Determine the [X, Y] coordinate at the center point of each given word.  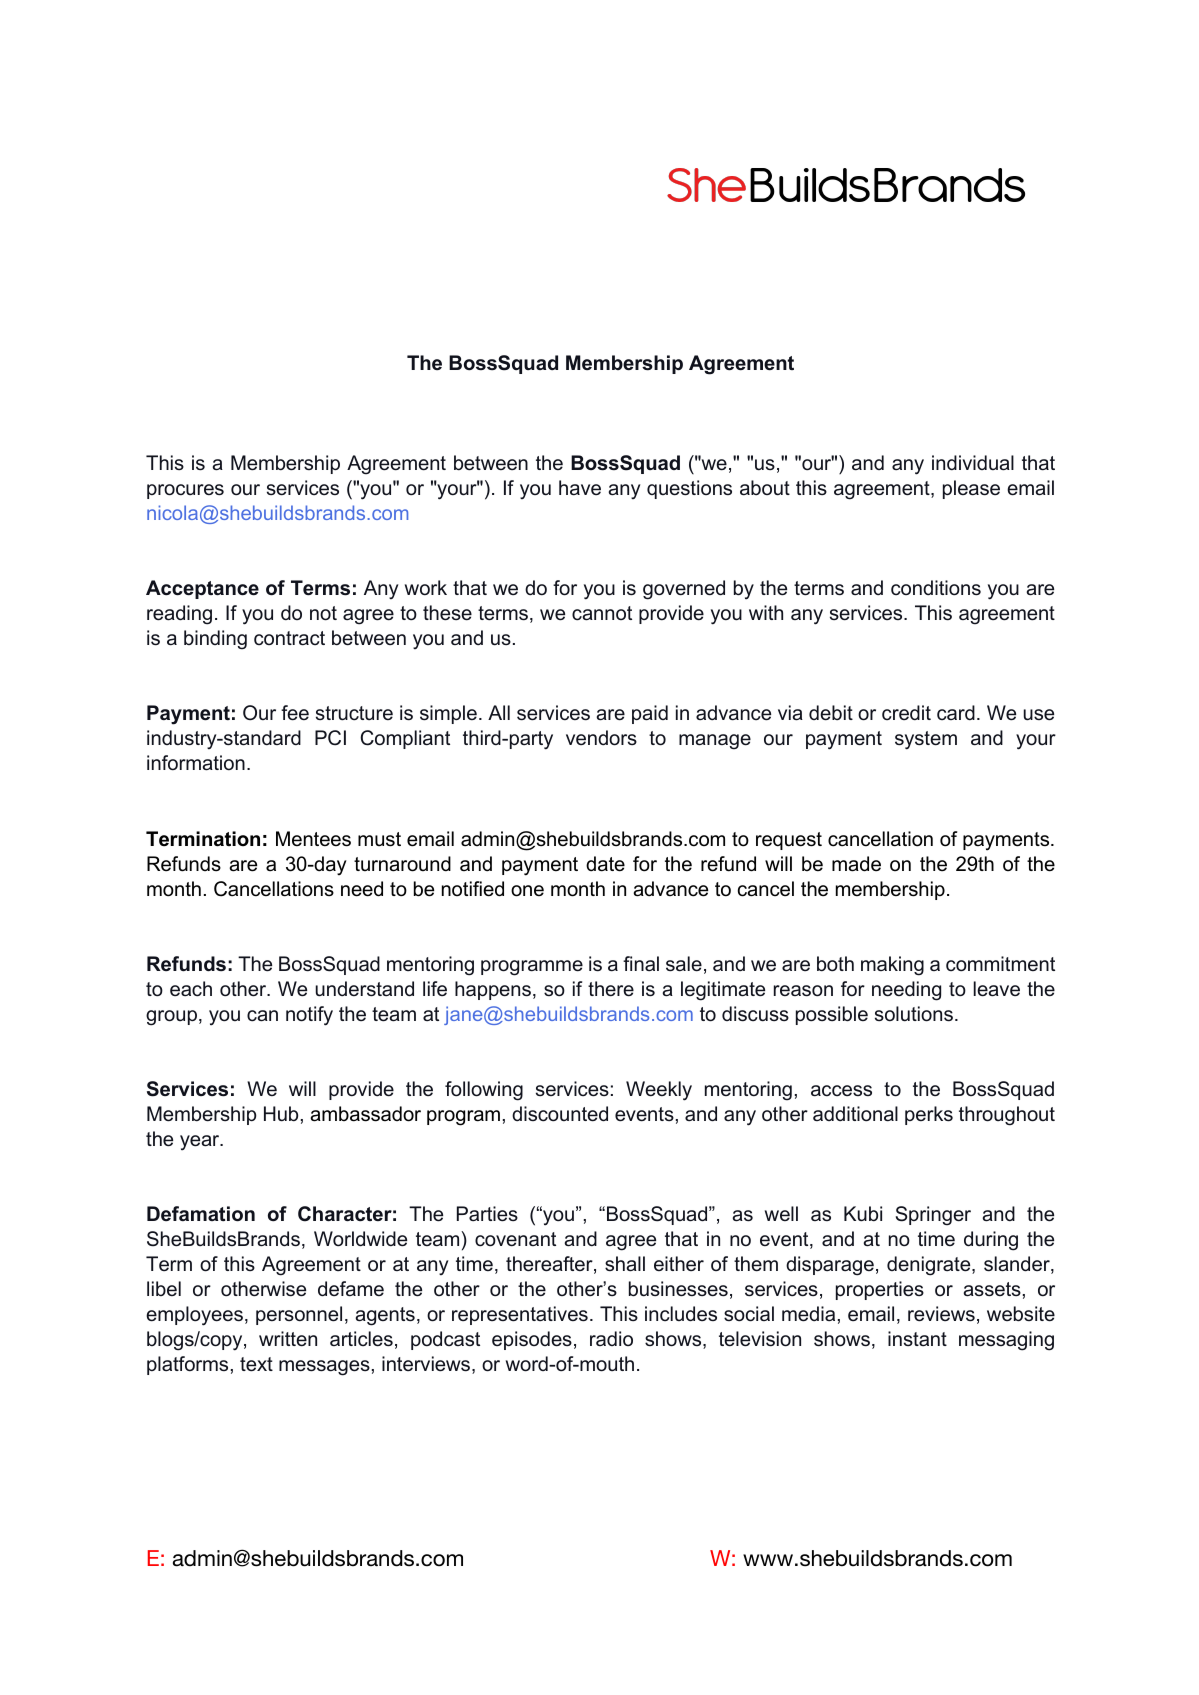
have [580, 488]
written [288, 1339]
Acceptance [202, 589]
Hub [281, 1114]
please [971, 489]
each [191, 989]
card [956, 712]
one [527, 891]
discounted [560, 1114]
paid [650, 714]
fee [295, 713]
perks [929, 1115]
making [892, 966]
